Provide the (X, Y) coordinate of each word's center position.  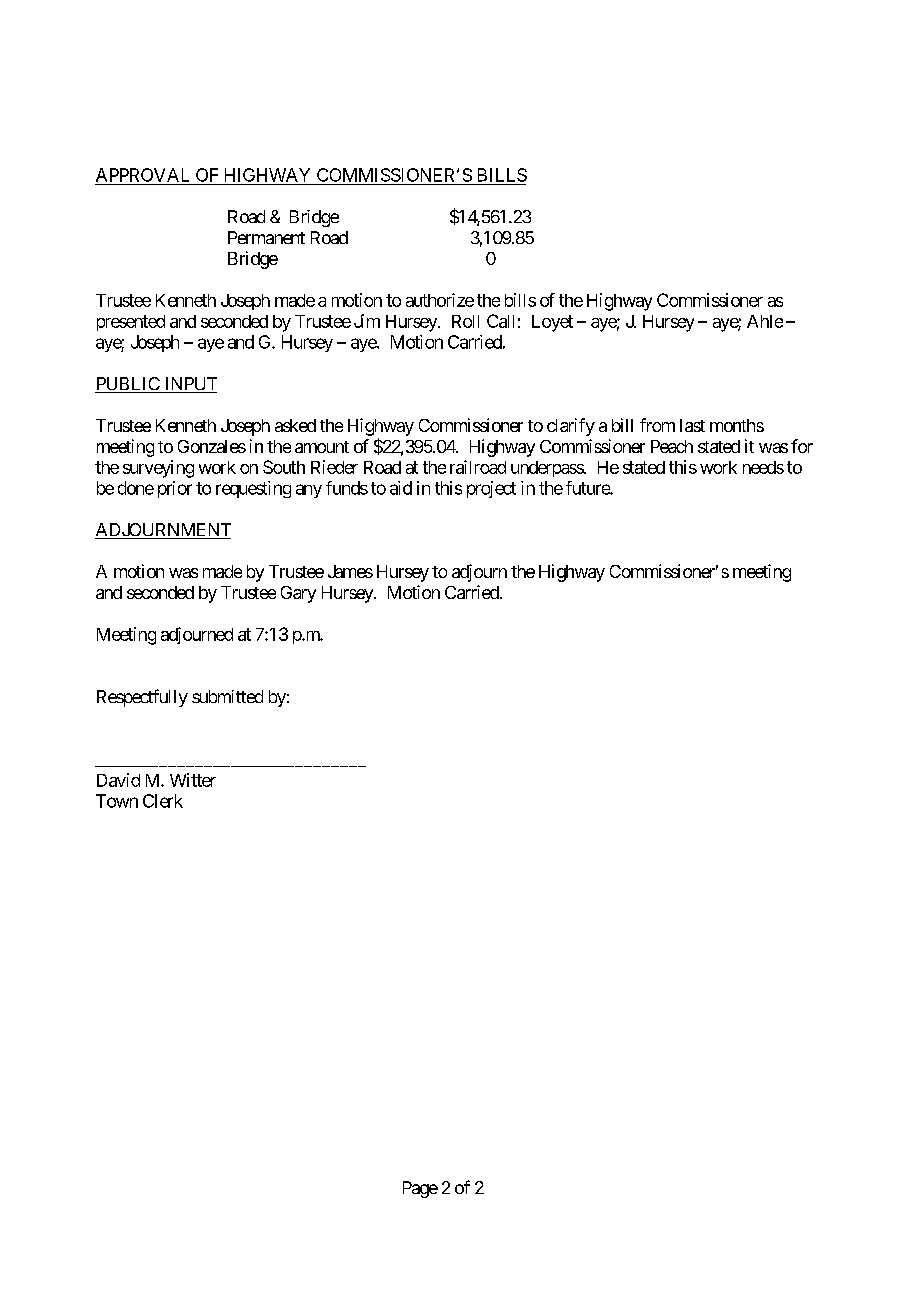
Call (500, 321)
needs (763, 467)
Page (420, 1189)
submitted (227, 696)
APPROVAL (142, 175)
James (350, 571)
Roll (465, 321)
